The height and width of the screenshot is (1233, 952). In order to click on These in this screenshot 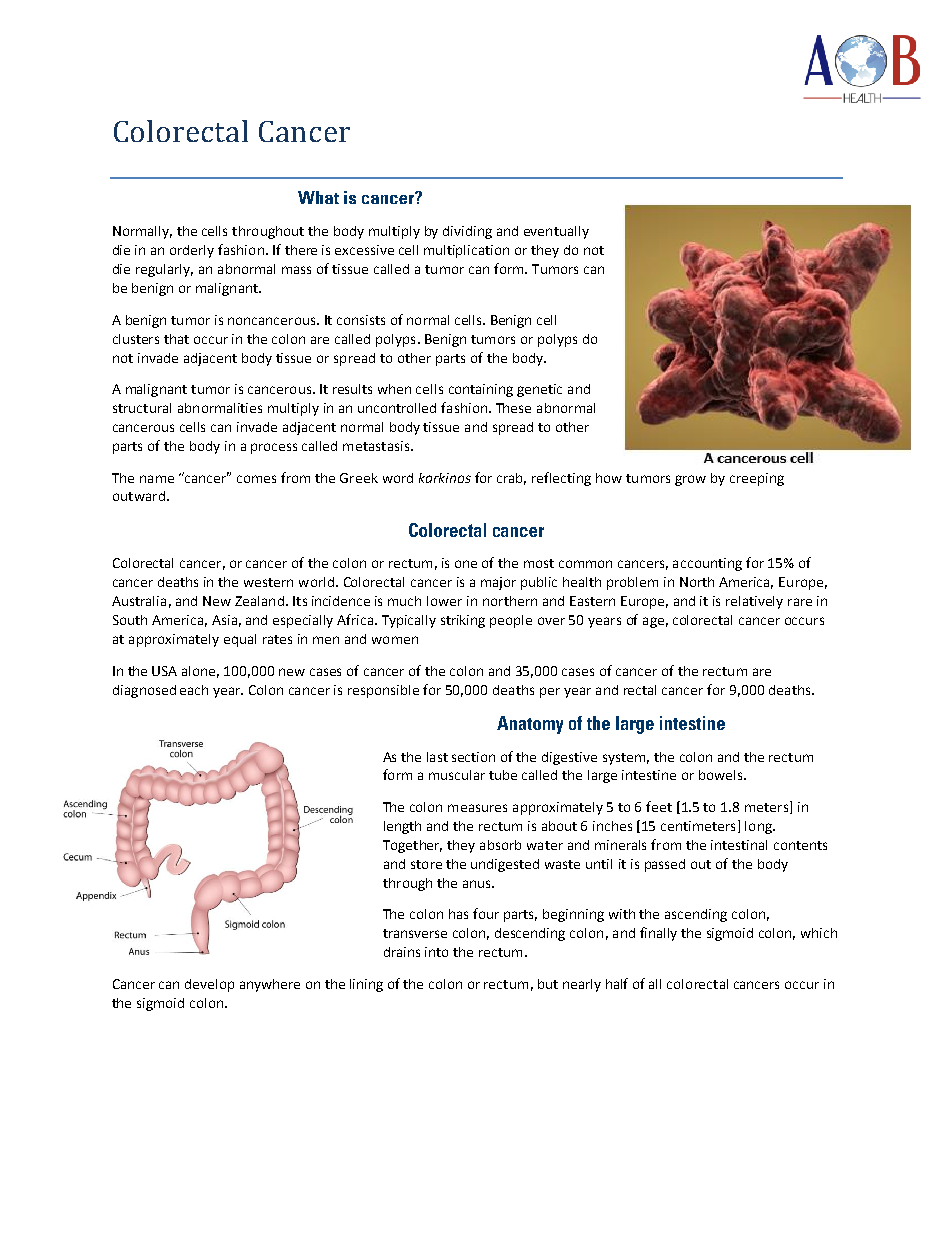, I will do `click(513, 408)`.
